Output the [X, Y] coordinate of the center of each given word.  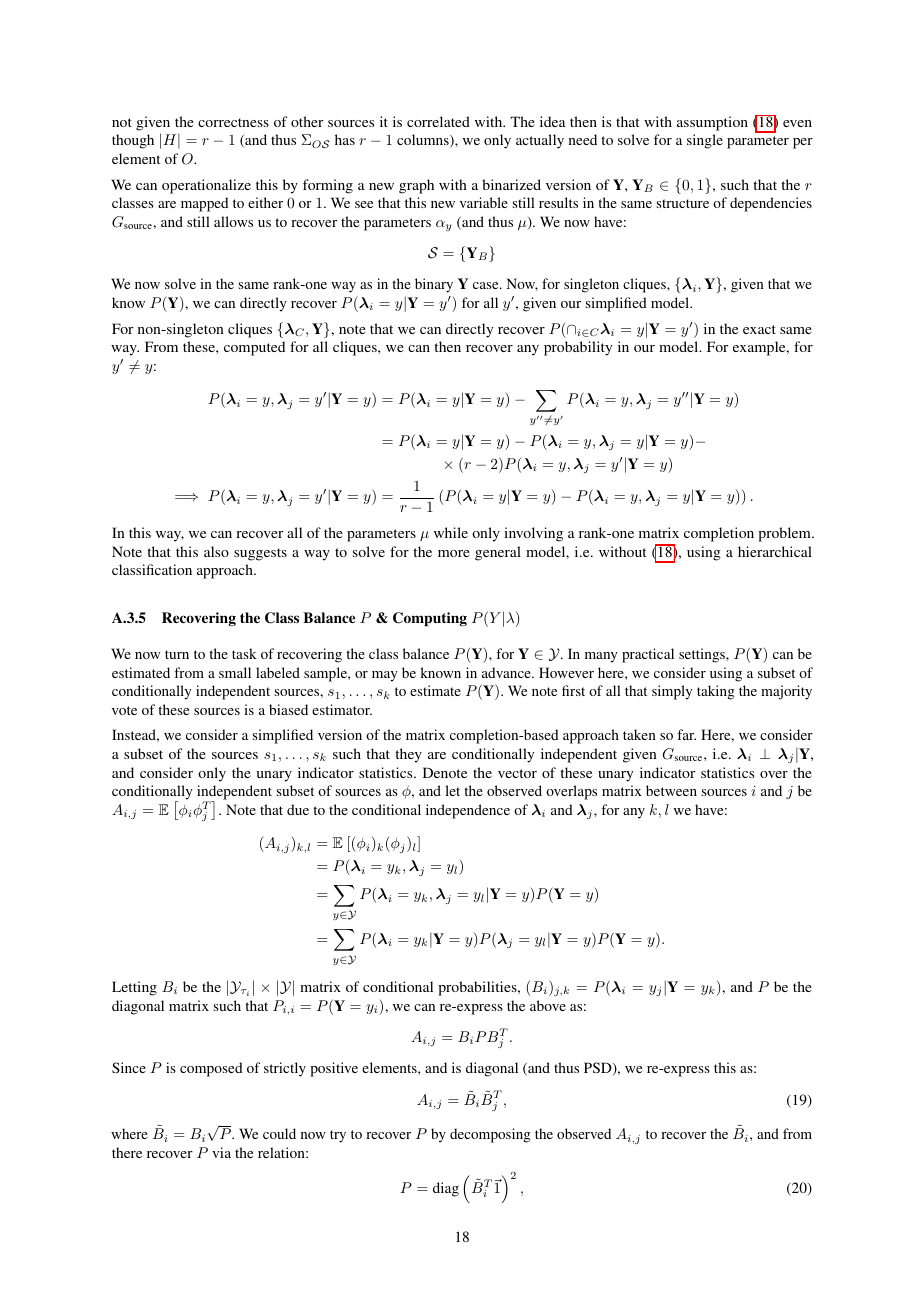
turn [177, 654]
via [221, 1152]
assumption [712, 123]
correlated [438, 121]
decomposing [490, 1135]
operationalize [206, 186]
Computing [430, 619]
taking [716, 692]
